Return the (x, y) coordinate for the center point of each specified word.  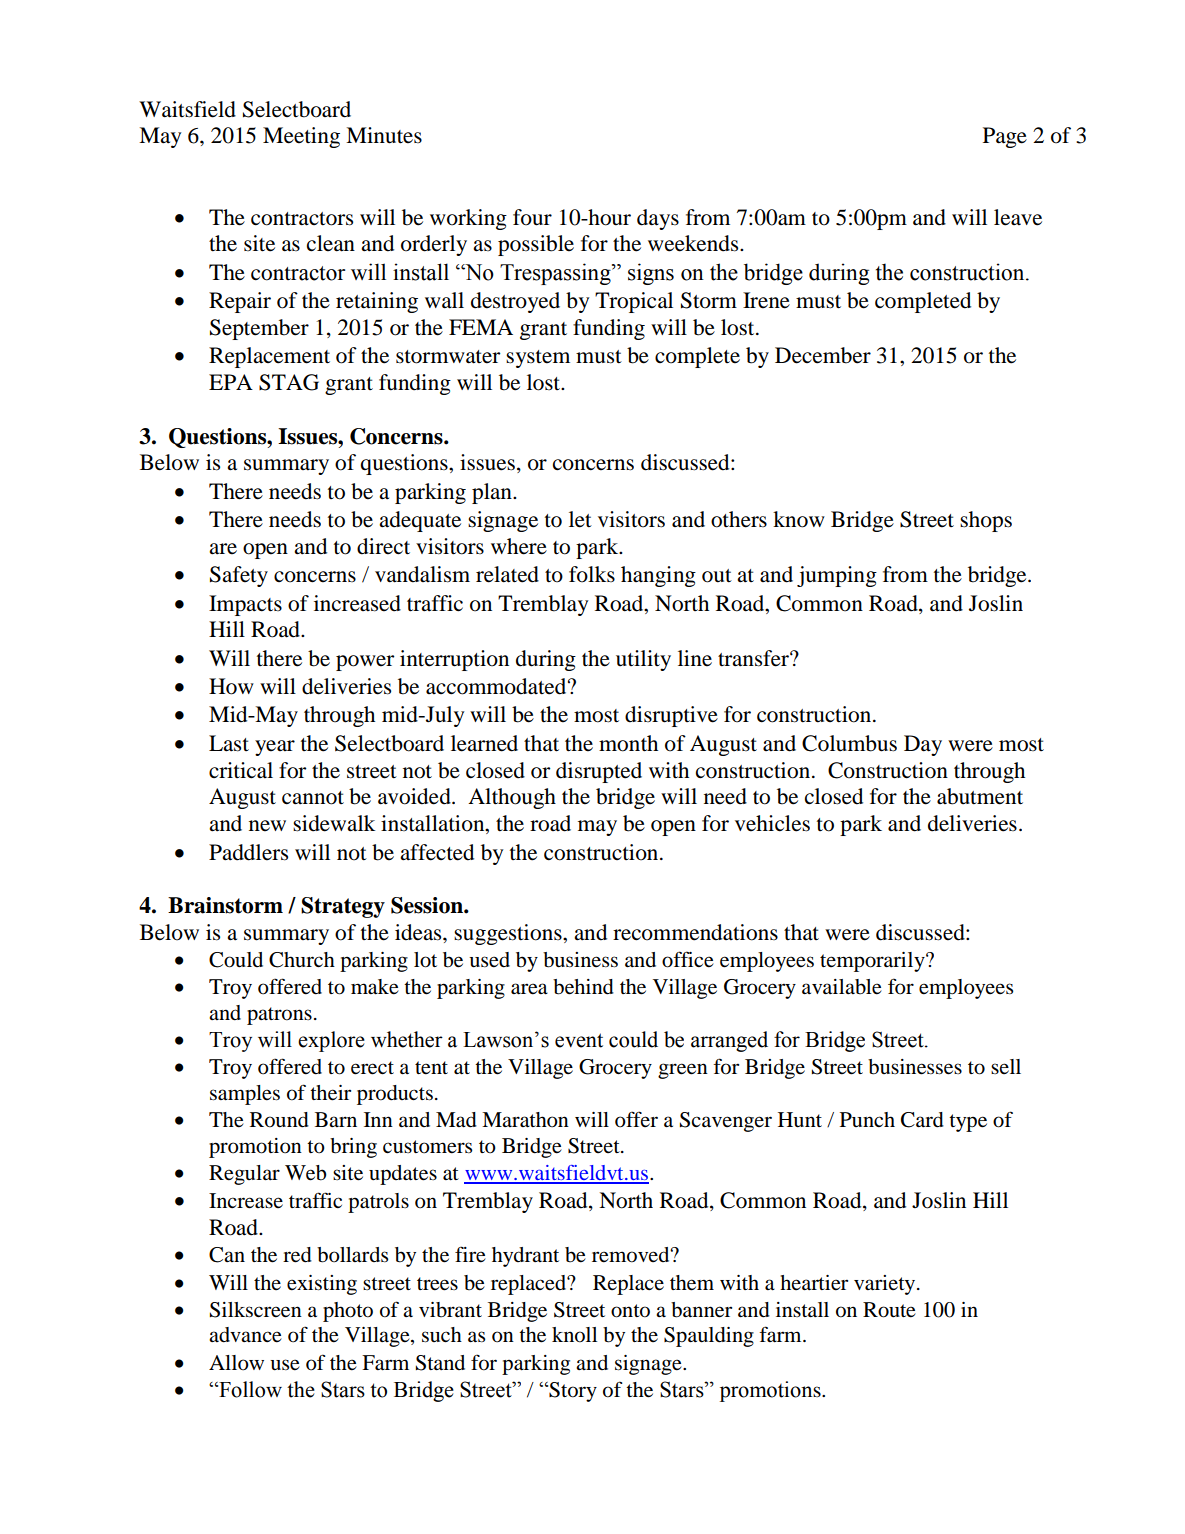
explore (331, 1041)
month (628, 743)
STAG (289, 382)
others (739, 519)
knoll (574, 1335)
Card (922, 1120)
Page (1005, 137)
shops (986, 521)
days (658, 219)
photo (348, 1312)
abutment (980, 796)
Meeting (301, 137)
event (579, 1040)
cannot (313, 798)
